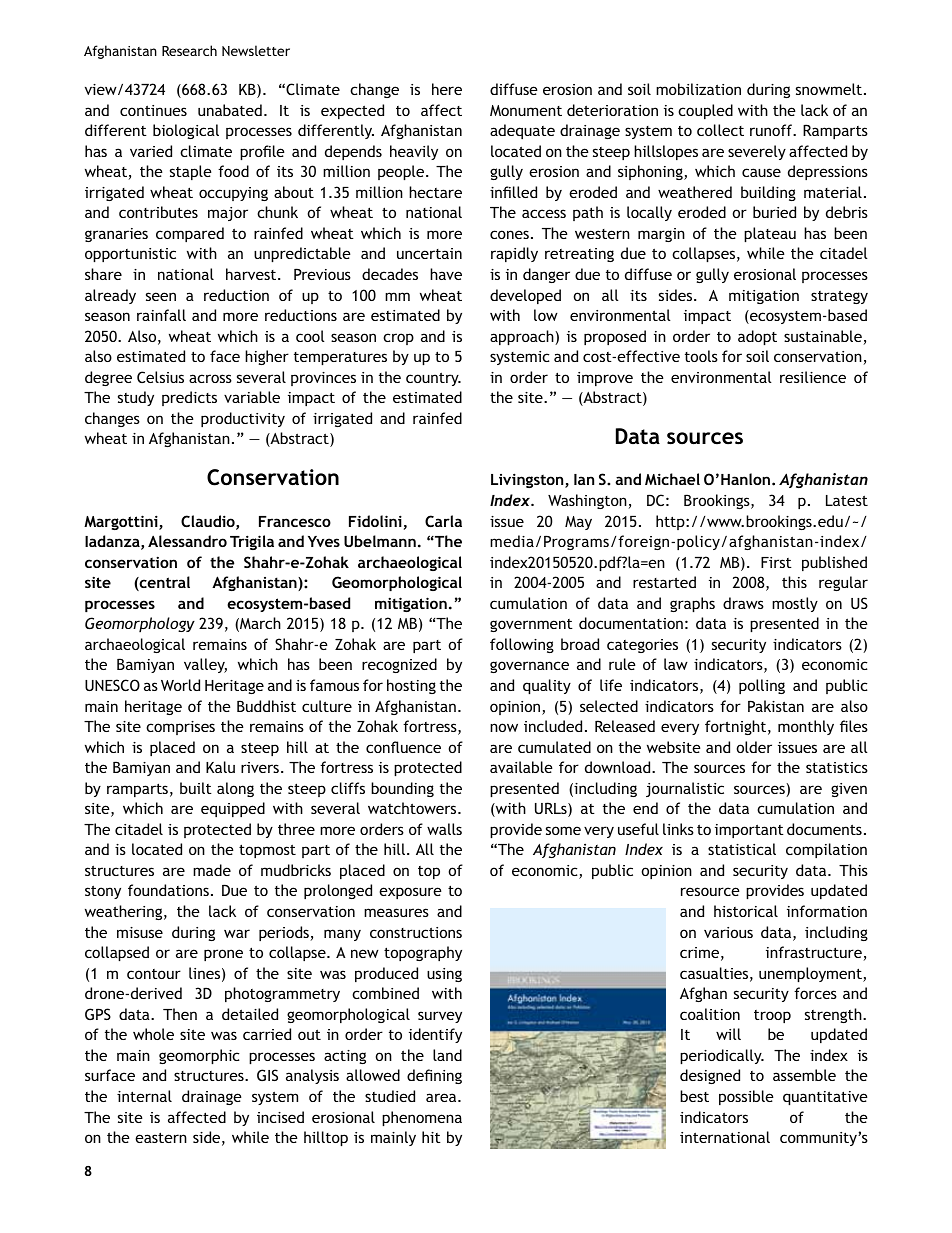 The height and width of the screenshot is (1233, 952). I want to click on mobilization, so click(698, 89).
